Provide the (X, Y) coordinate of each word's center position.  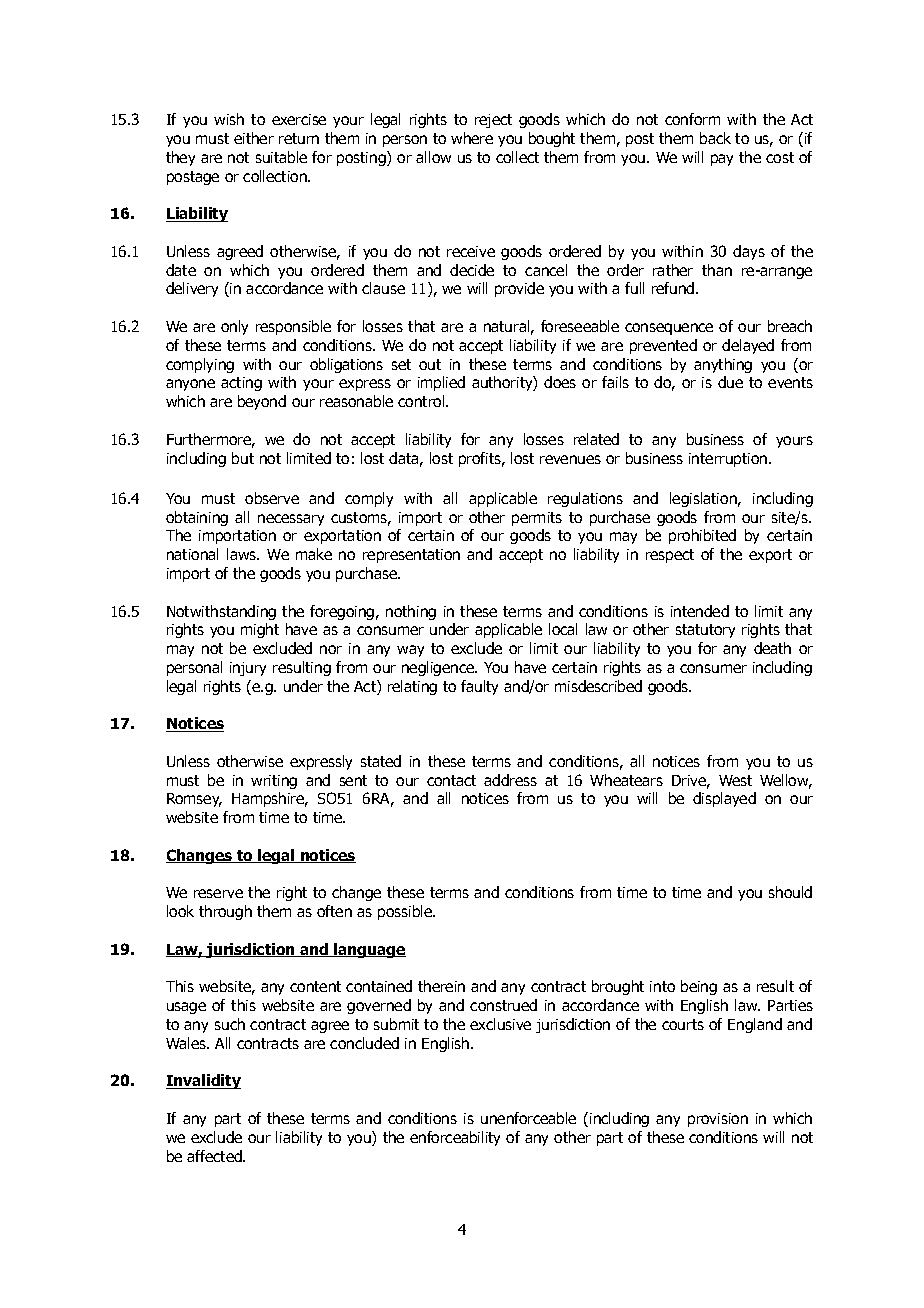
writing (274, 782)
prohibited (702, 536)
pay (722, 160)
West (735, 780)
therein (441, 986)
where (472, 138)
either (254, 138)
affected (215, 1156)
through (225, 912)
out (430, 364)
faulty (479, 687)
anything (723, 365)
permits (537, 519)
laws (243, 554)
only (234, 327)
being (699, 987)
